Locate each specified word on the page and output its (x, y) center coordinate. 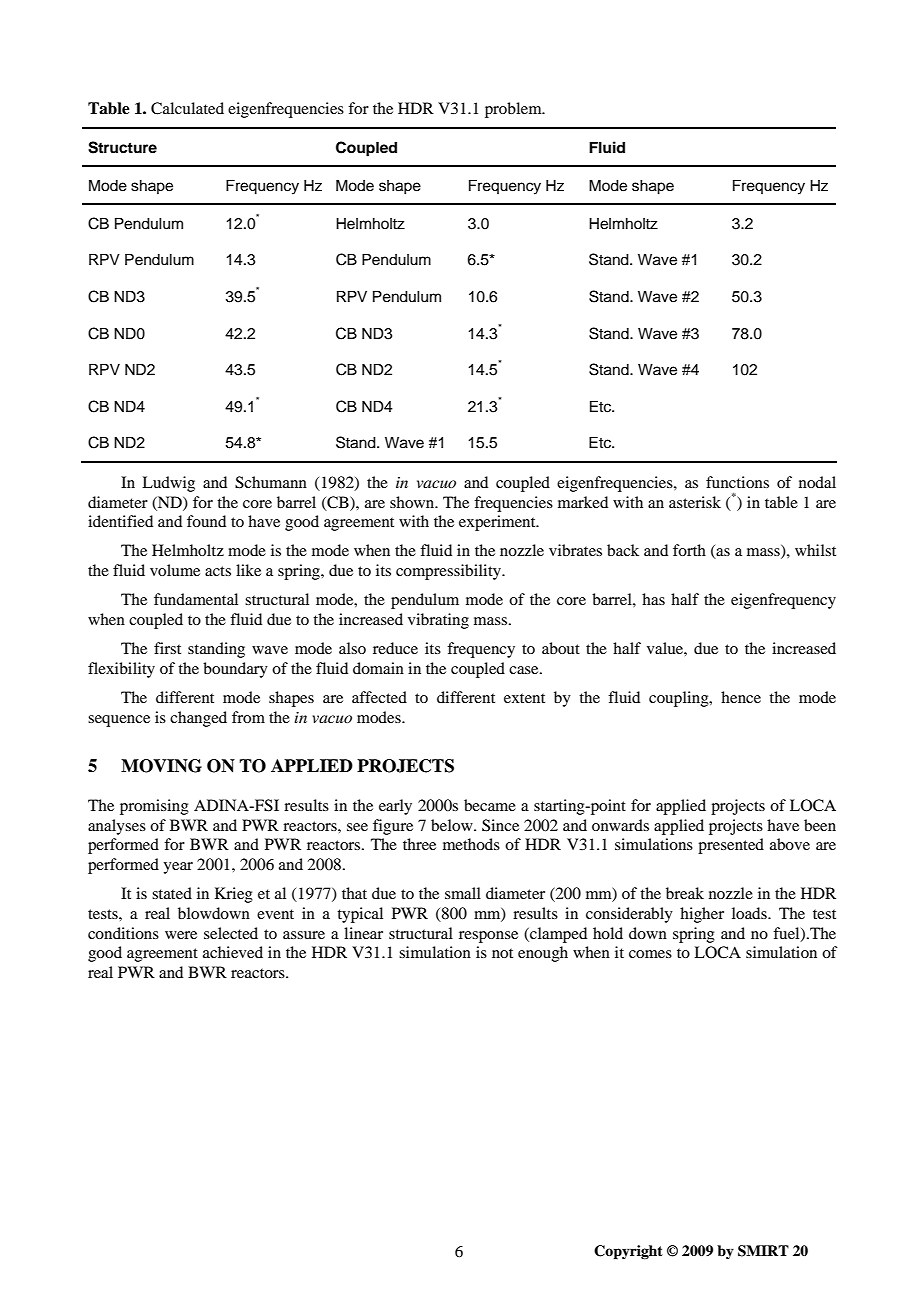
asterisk (695, 502)
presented (731, 846)
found (206, 521)
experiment (498, 523)
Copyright (628, 1252)
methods (471, 844)
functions (737, 482)
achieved (233, 952)
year (178, 868)
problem (514, 110)
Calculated (187, 108)
